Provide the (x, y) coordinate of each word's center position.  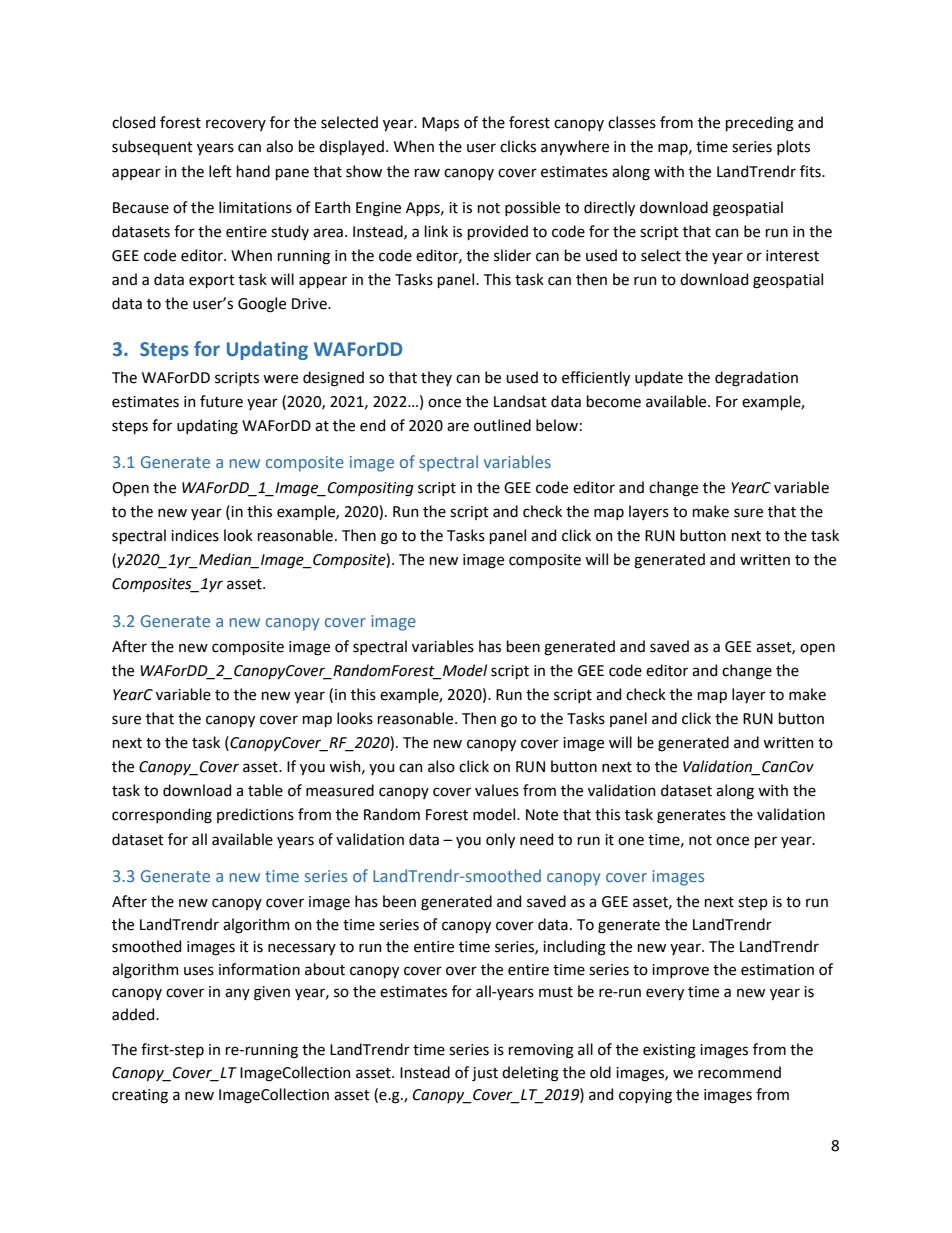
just (485, 1074)
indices (195, 535)
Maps (440, 124)
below (557, 425)
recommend (739, 1072)
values (497, 790)
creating (140, 1096)
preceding (760, 124)
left (220, 171)
